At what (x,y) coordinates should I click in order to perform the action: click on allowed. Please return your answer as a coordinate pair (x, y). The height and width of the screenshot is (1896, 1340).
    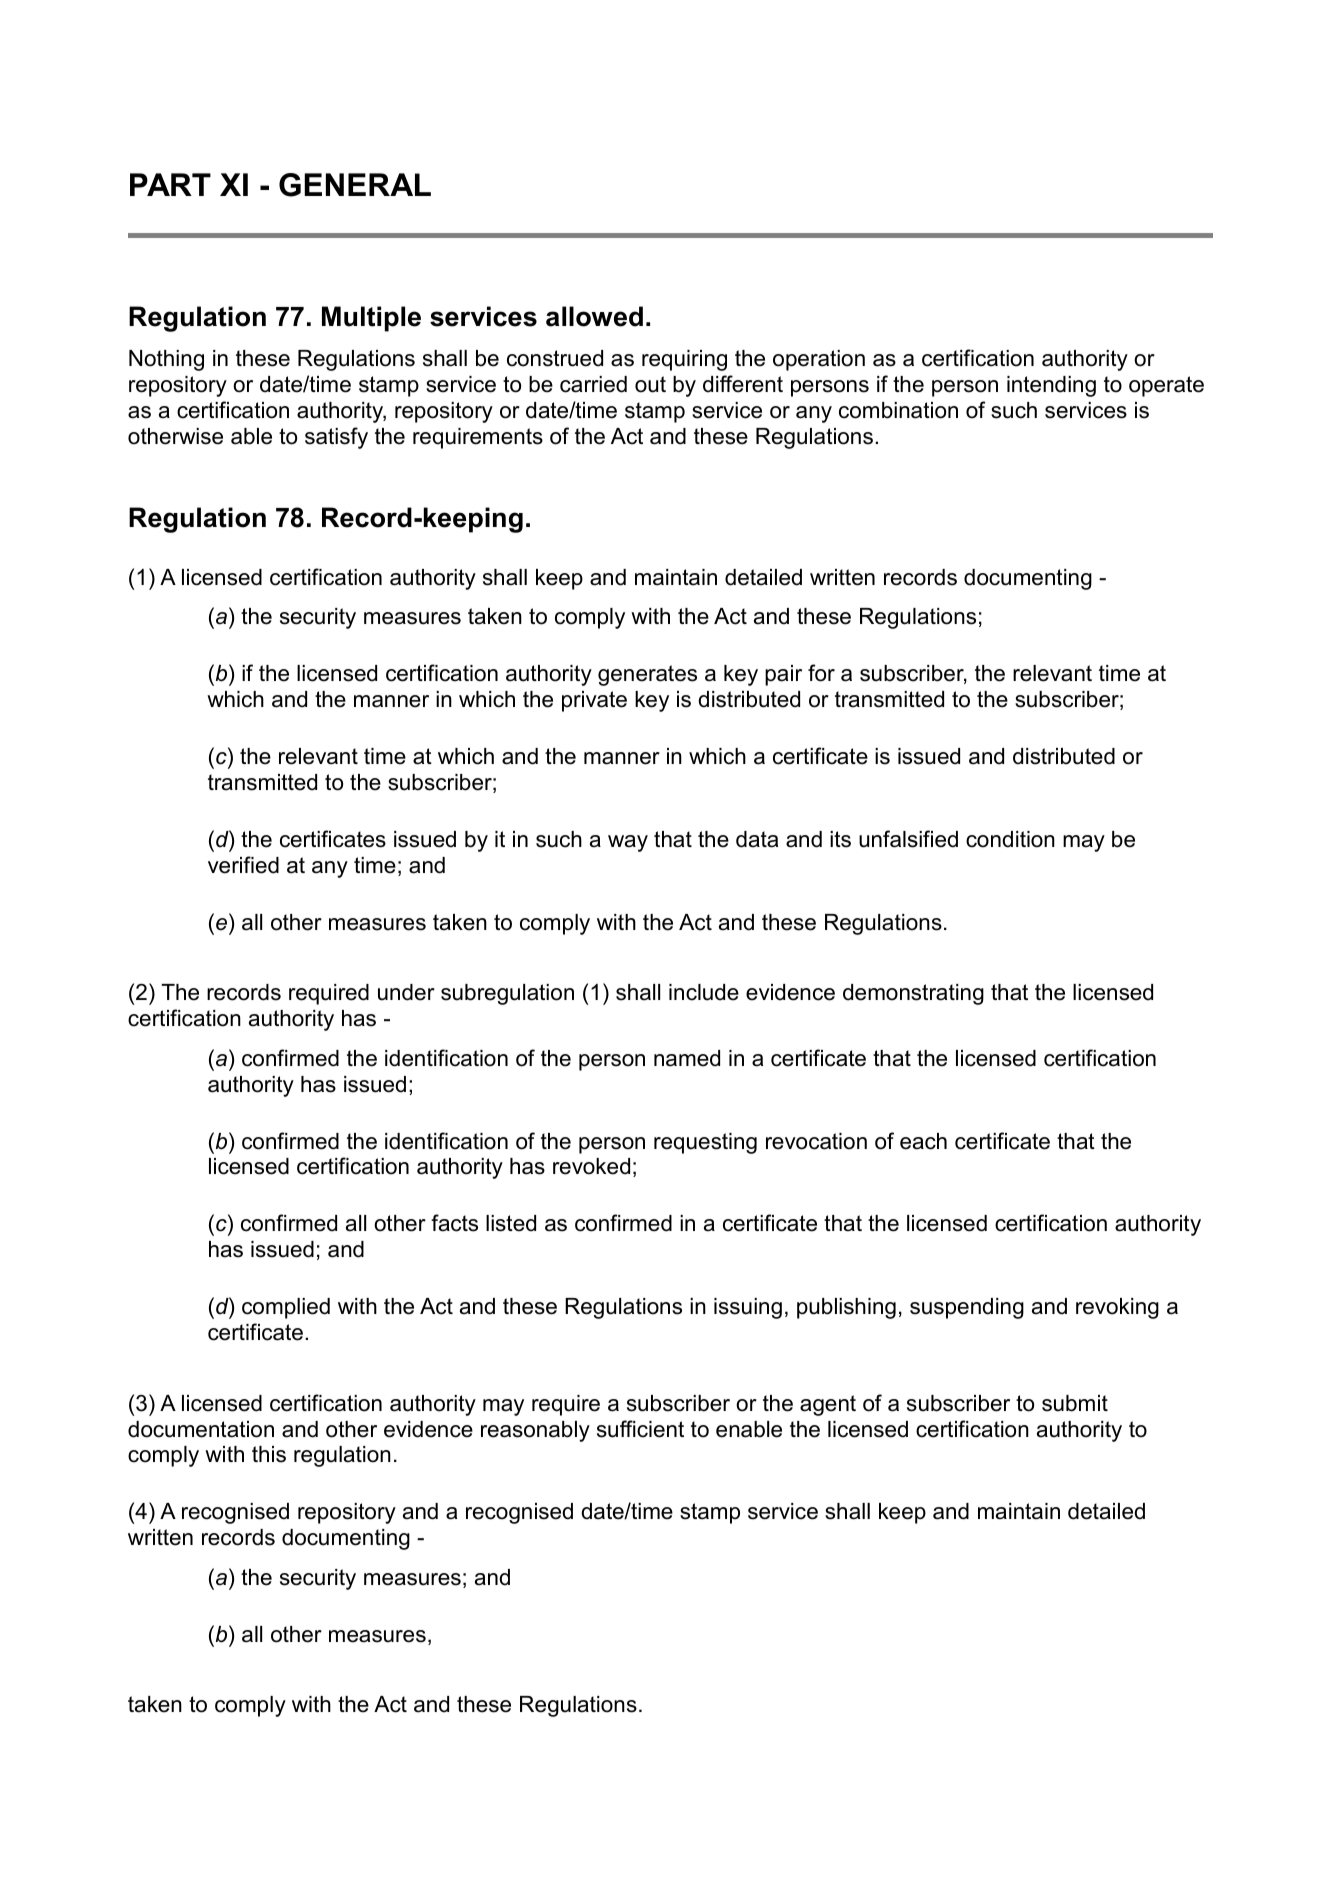
    Looking at the image, I should click on (594, 316).
